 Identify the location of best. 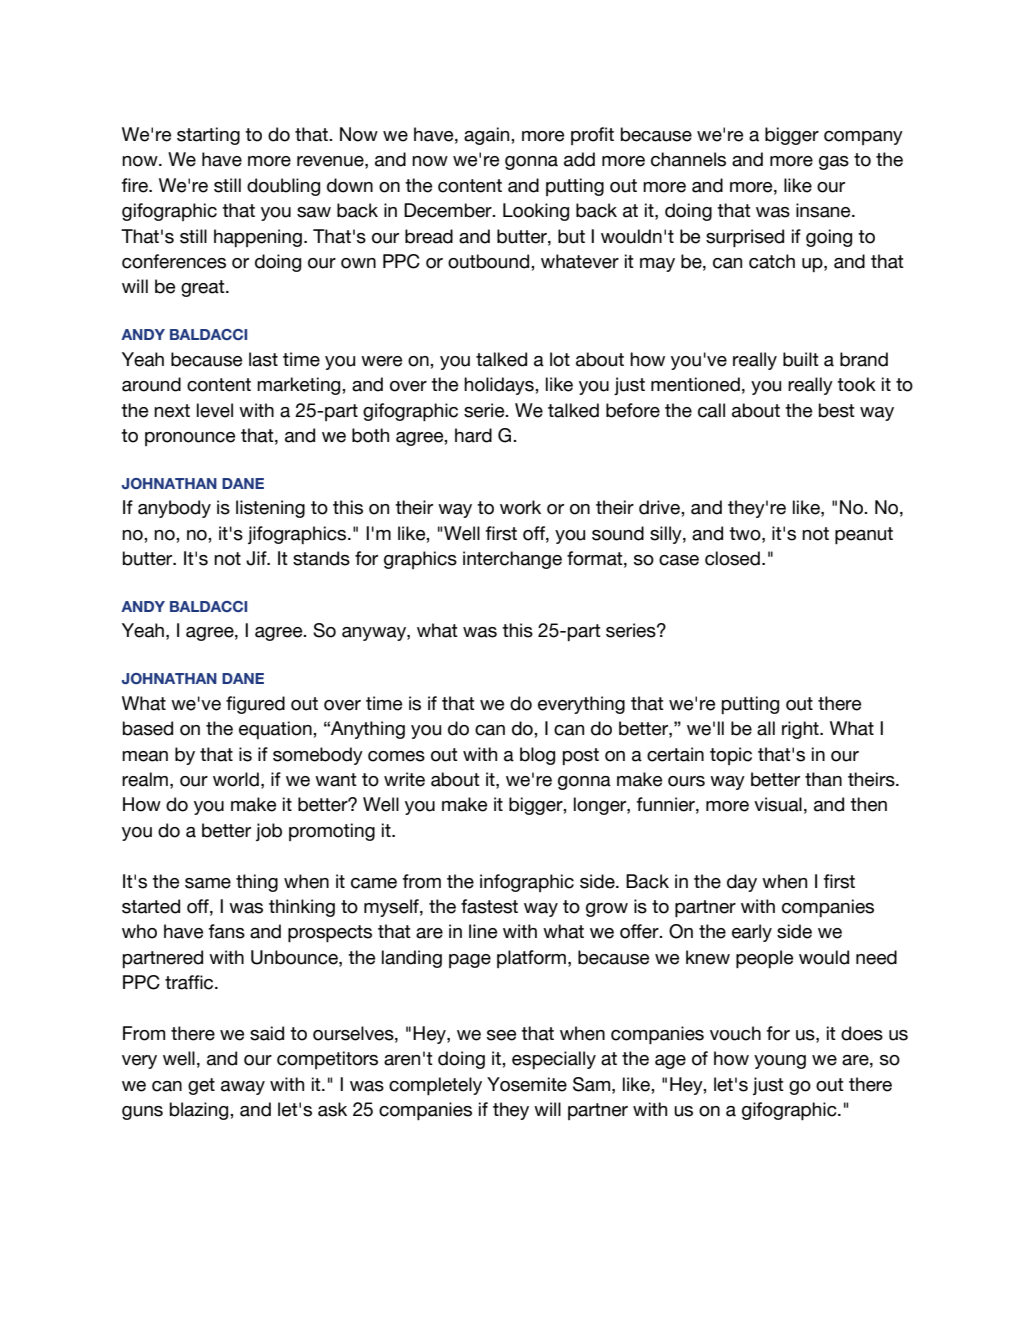
(837, 410).
